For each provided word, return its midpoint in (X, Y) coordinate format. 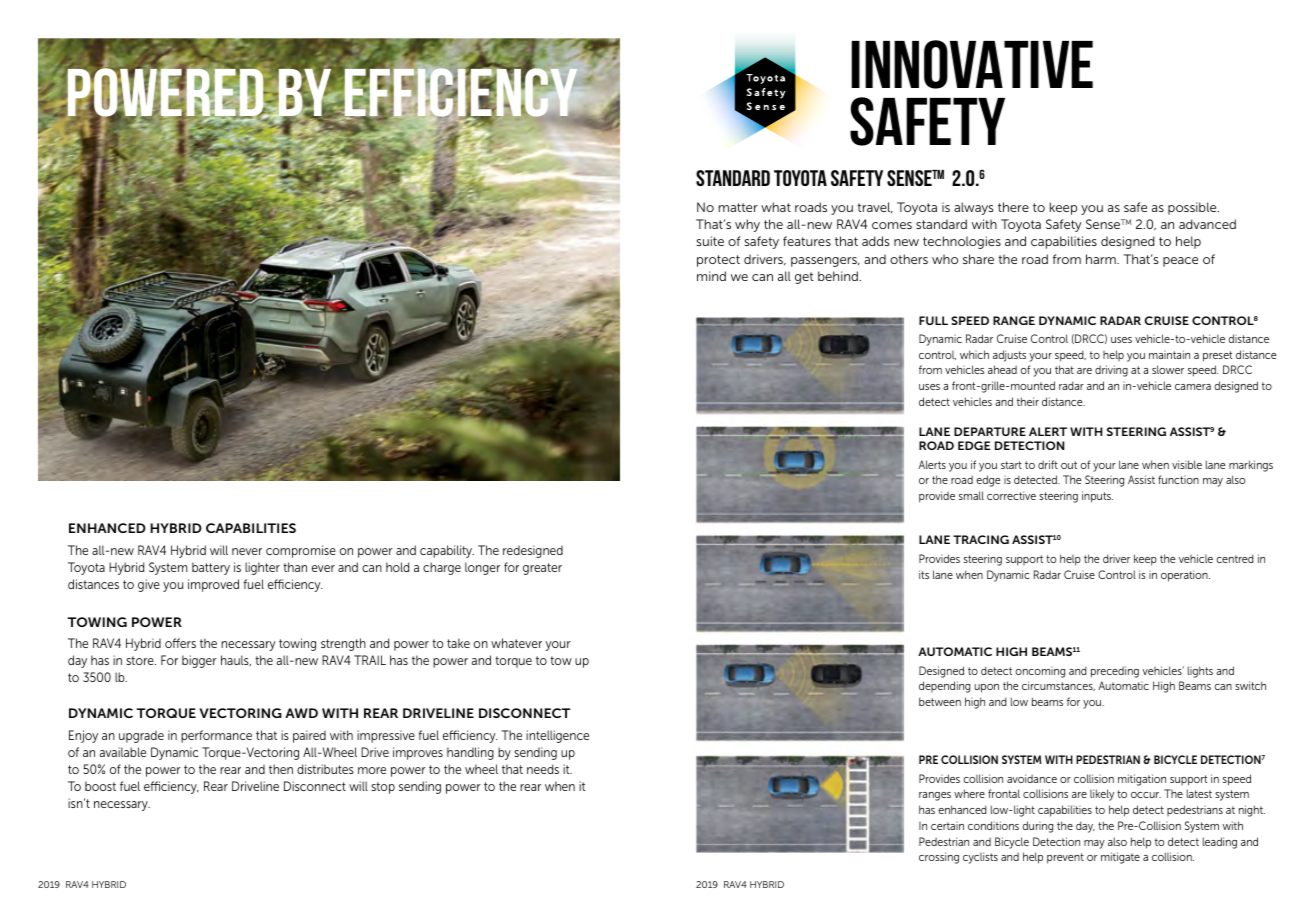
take (458, 643)
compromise (301, 551)
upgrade (141, 736)
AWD (301, 713)
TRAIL (370, 660)
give (149, 585)
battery (211, 568)
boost (100, 786)
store (141, 660)
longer (482, 568)
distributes (325, 769)
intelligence (557, 736)
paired (309, 736)
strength (343, 644)
